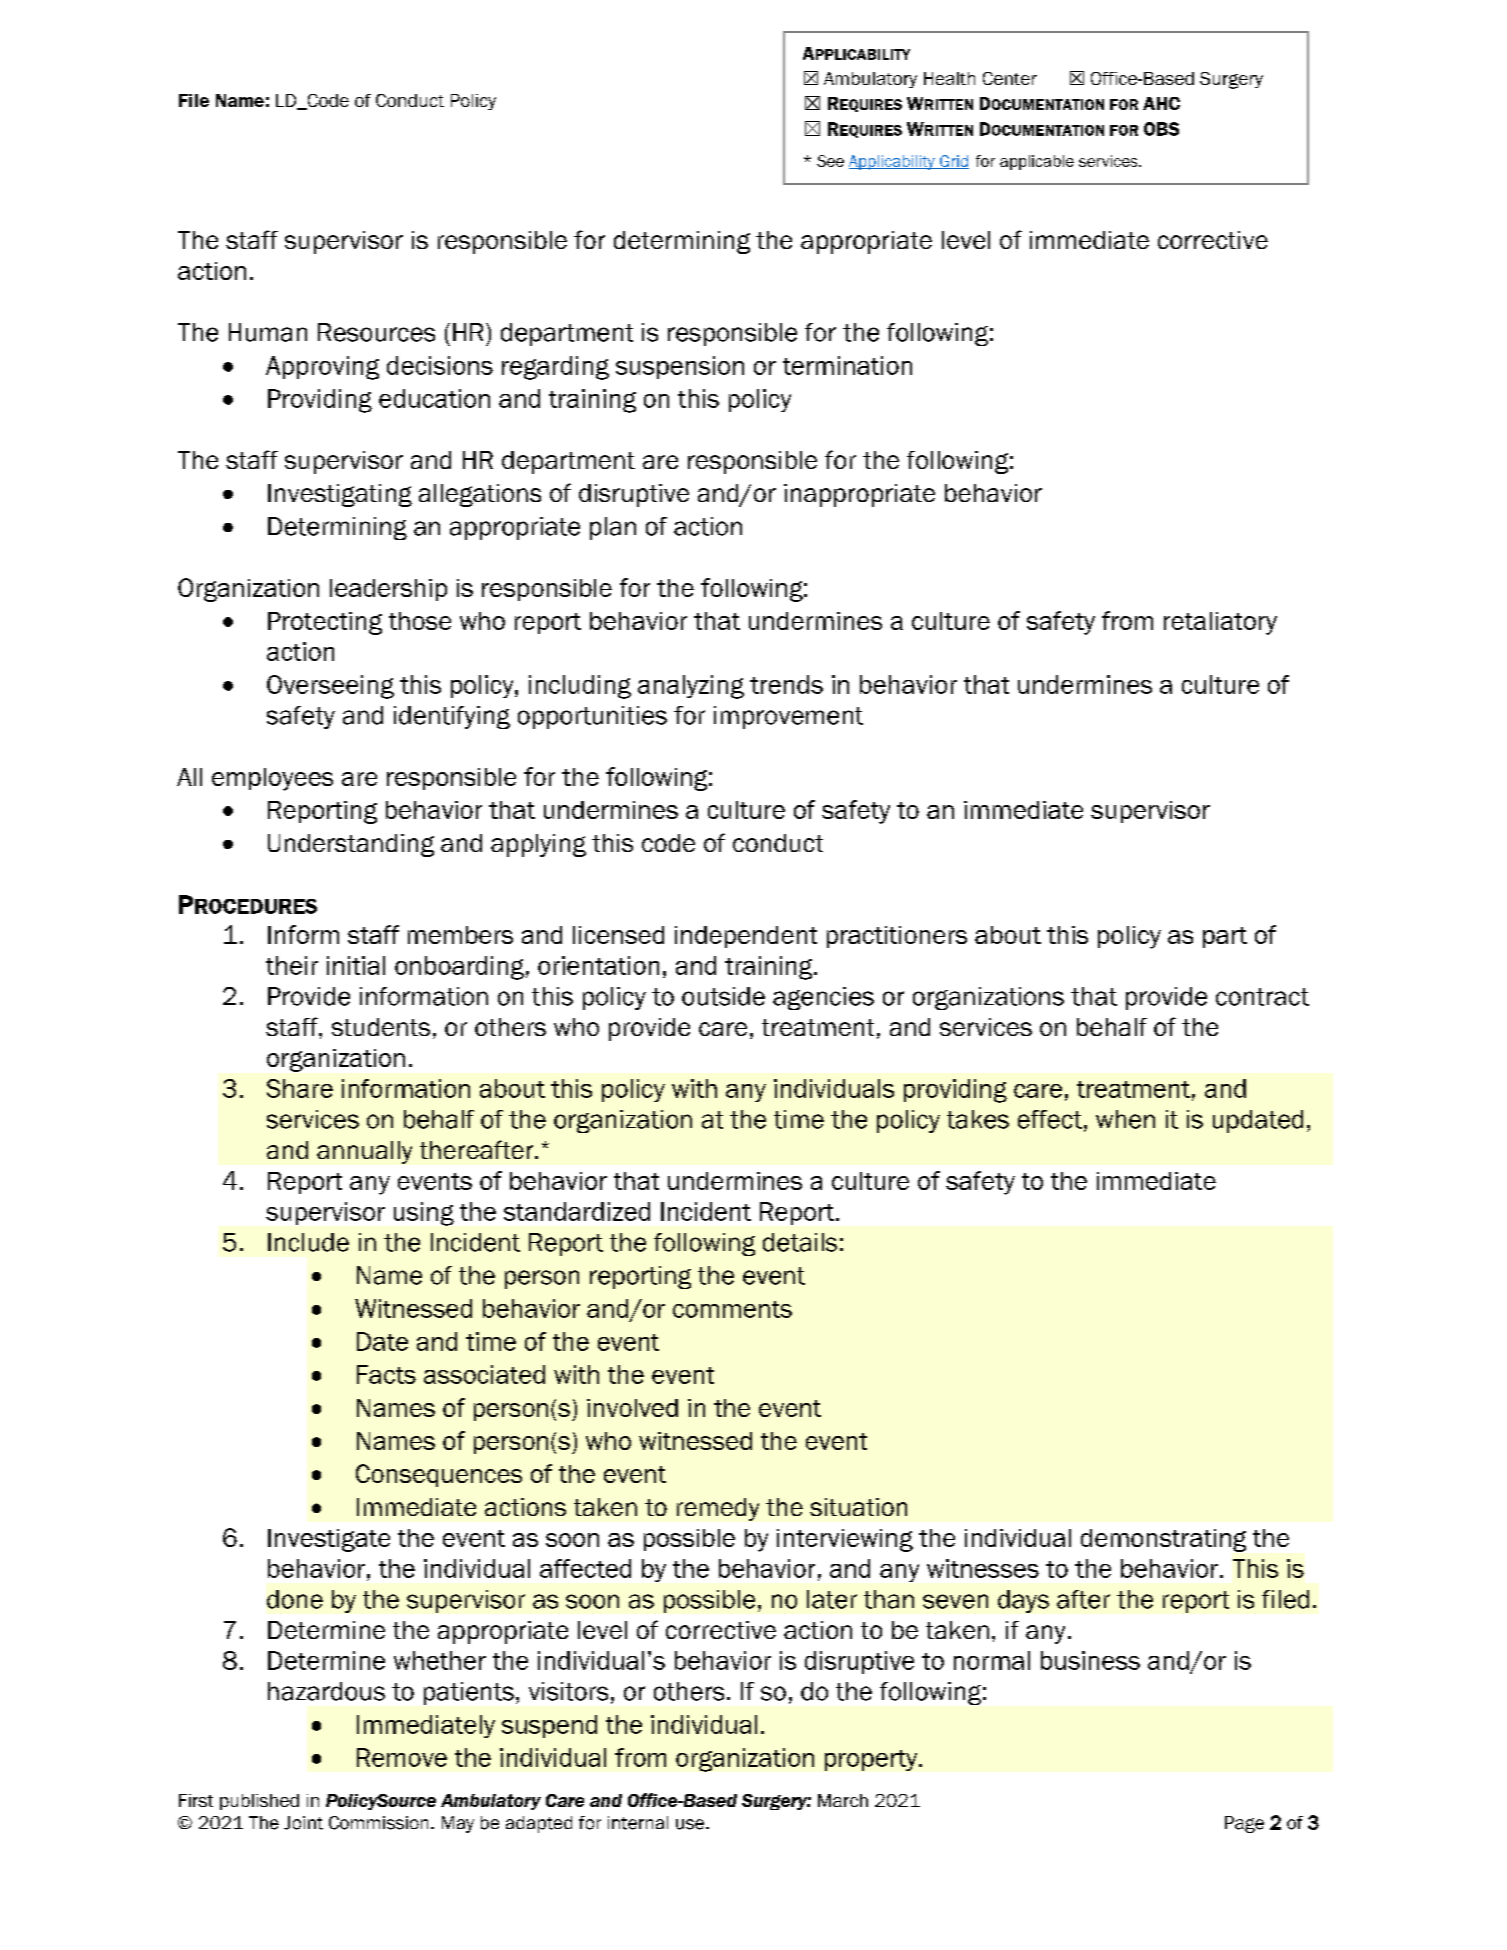 Image resolution: width=1507 pixels, height=1950 pixels. What do you see at coordinates (386, 1374) in the screenshot?
I see `Facts` at bounding box center [386, 1374].
